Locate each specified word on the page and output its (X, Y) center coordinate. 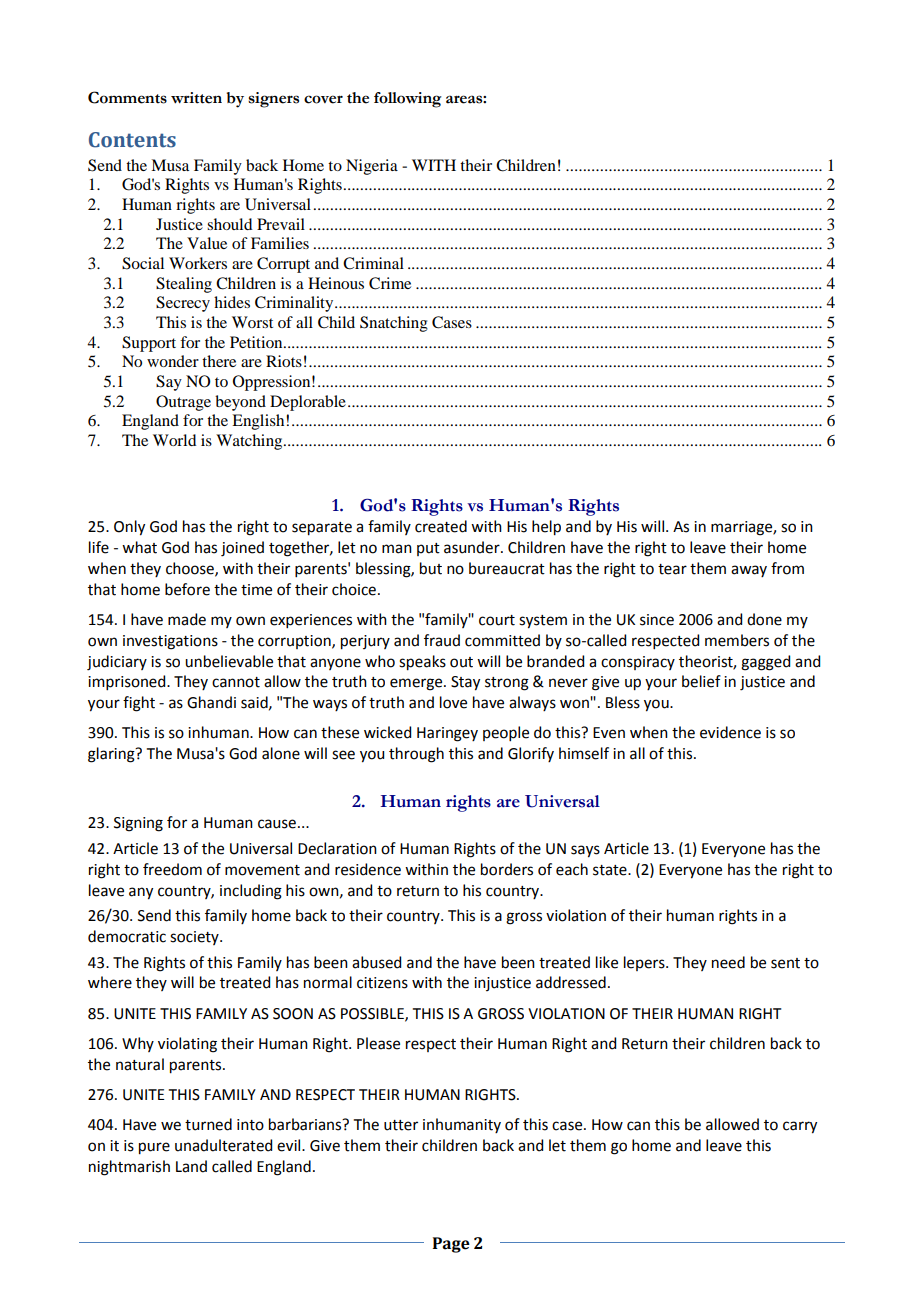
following (408, 100)
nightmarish (129, 1168)
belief (701, 681)
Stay (465, 683)
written (196, 98)
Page (451, 1245)
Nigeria (372, 167)
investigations (170, 642)
